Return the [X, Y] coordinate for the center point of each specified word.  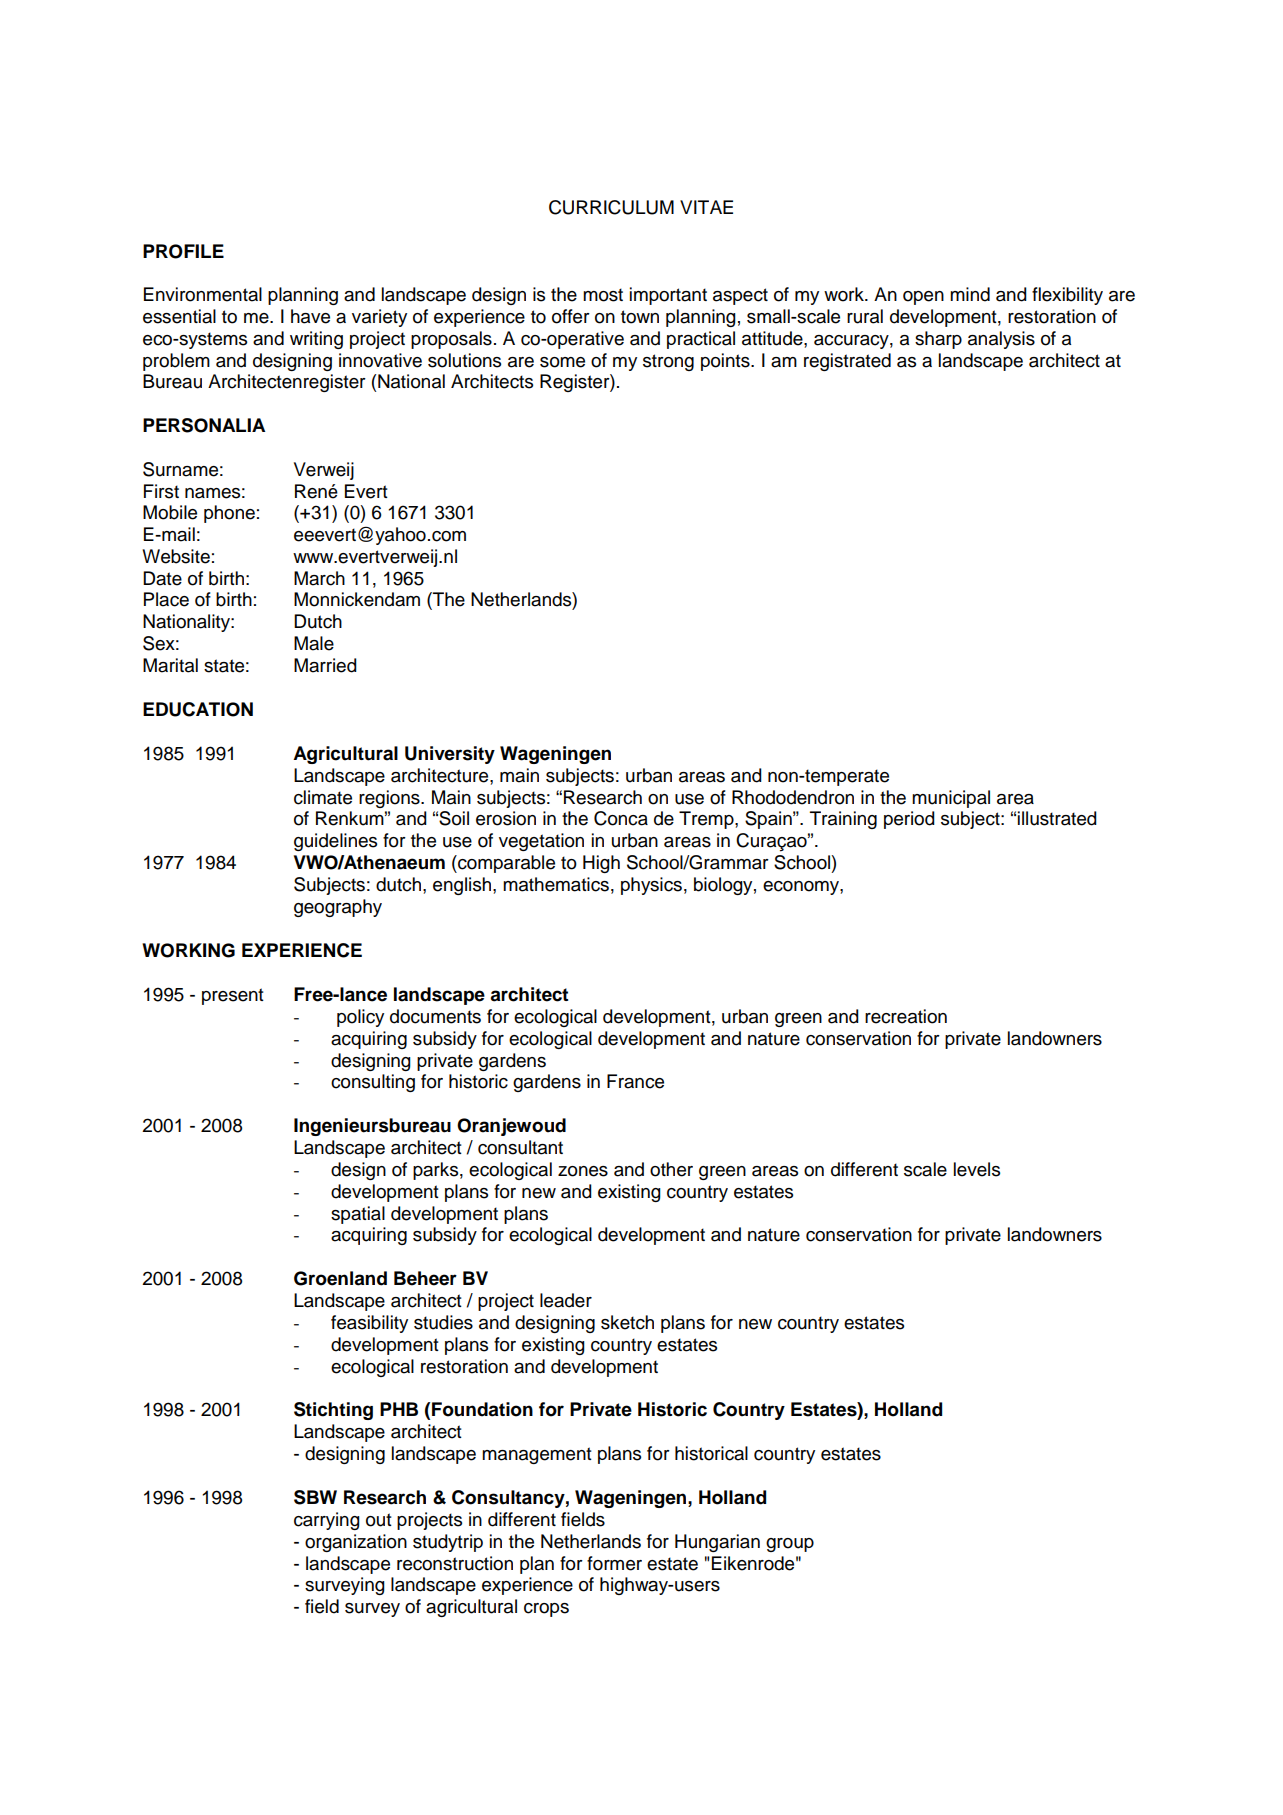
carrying [327, 1521]
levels [977, 1169]
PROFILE [183, 251]
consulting [373, 1083]
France [635, 1081]
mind [970, 294]
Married [325, 665]
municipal [951, 799]
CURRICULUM [611, 207]
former [614, 1563]
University [450, 755]
